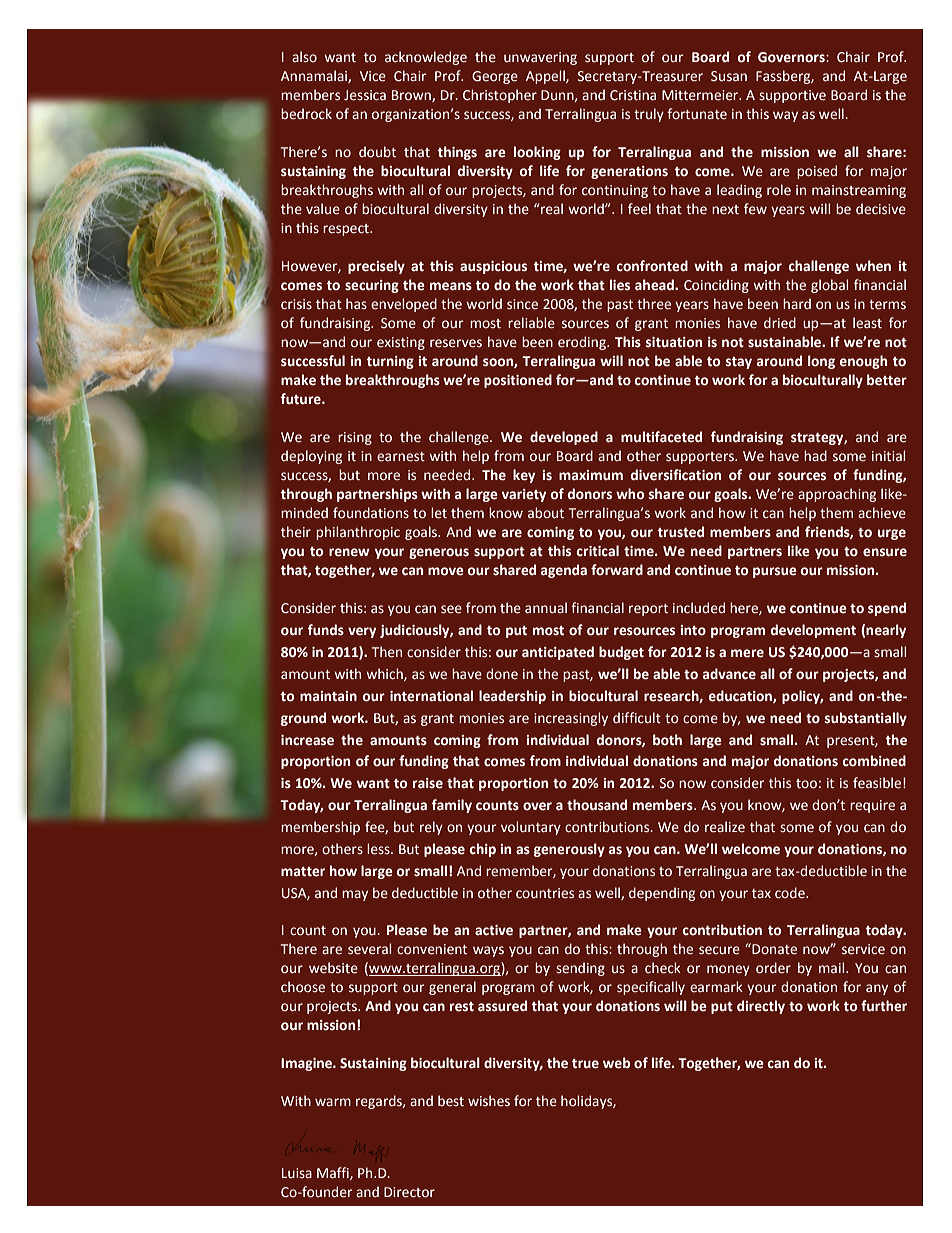  Describe the element at coordinates (621, 653) in the document. I see `budget` at that location.
